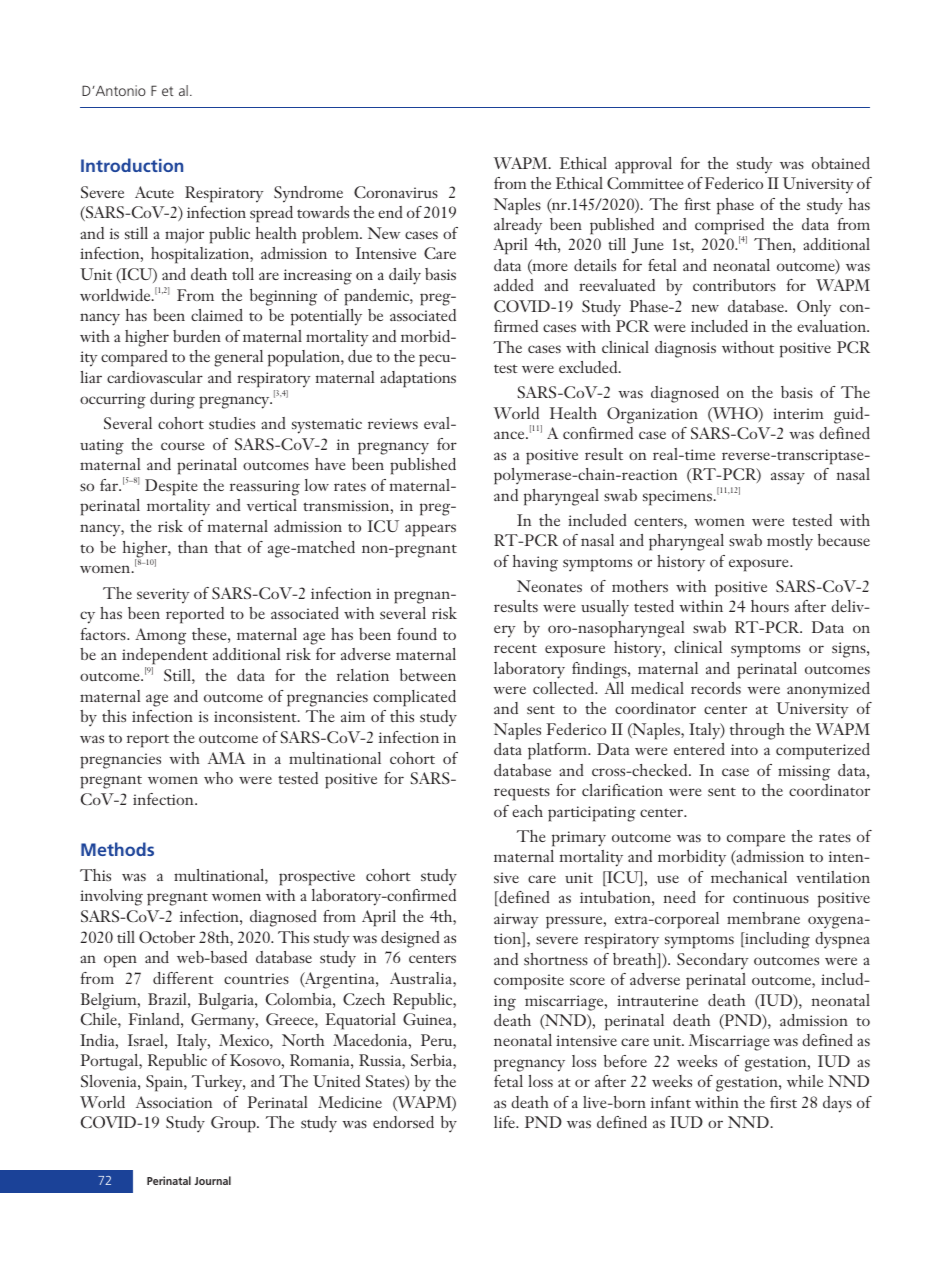  What do you see at coordinates (171, 487) in the screenshot?
I see `Despite` at bounding box center [171, 487].
